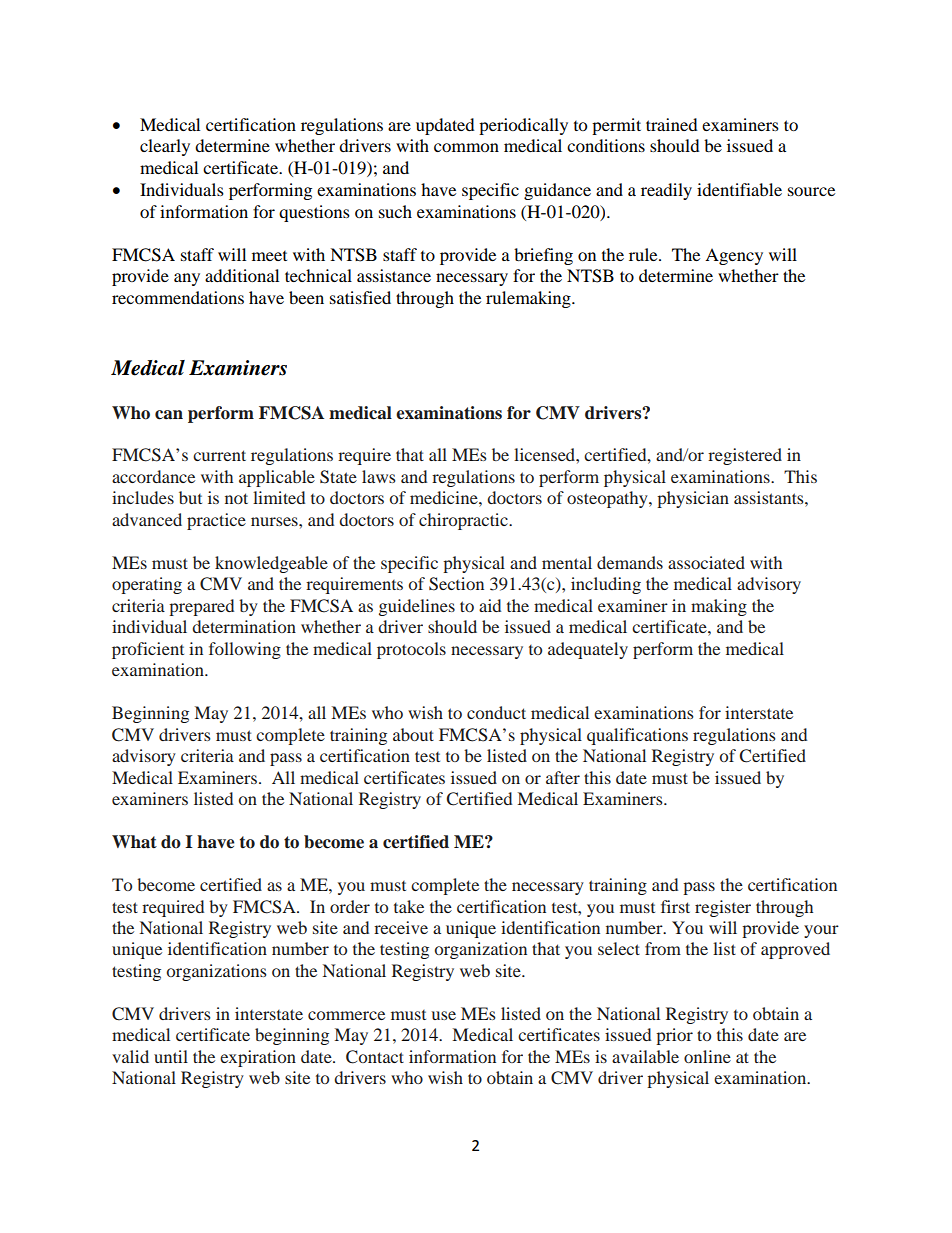  Describe the element at coordinates (739, 189) in the page. I see `identifiable` at that location.
